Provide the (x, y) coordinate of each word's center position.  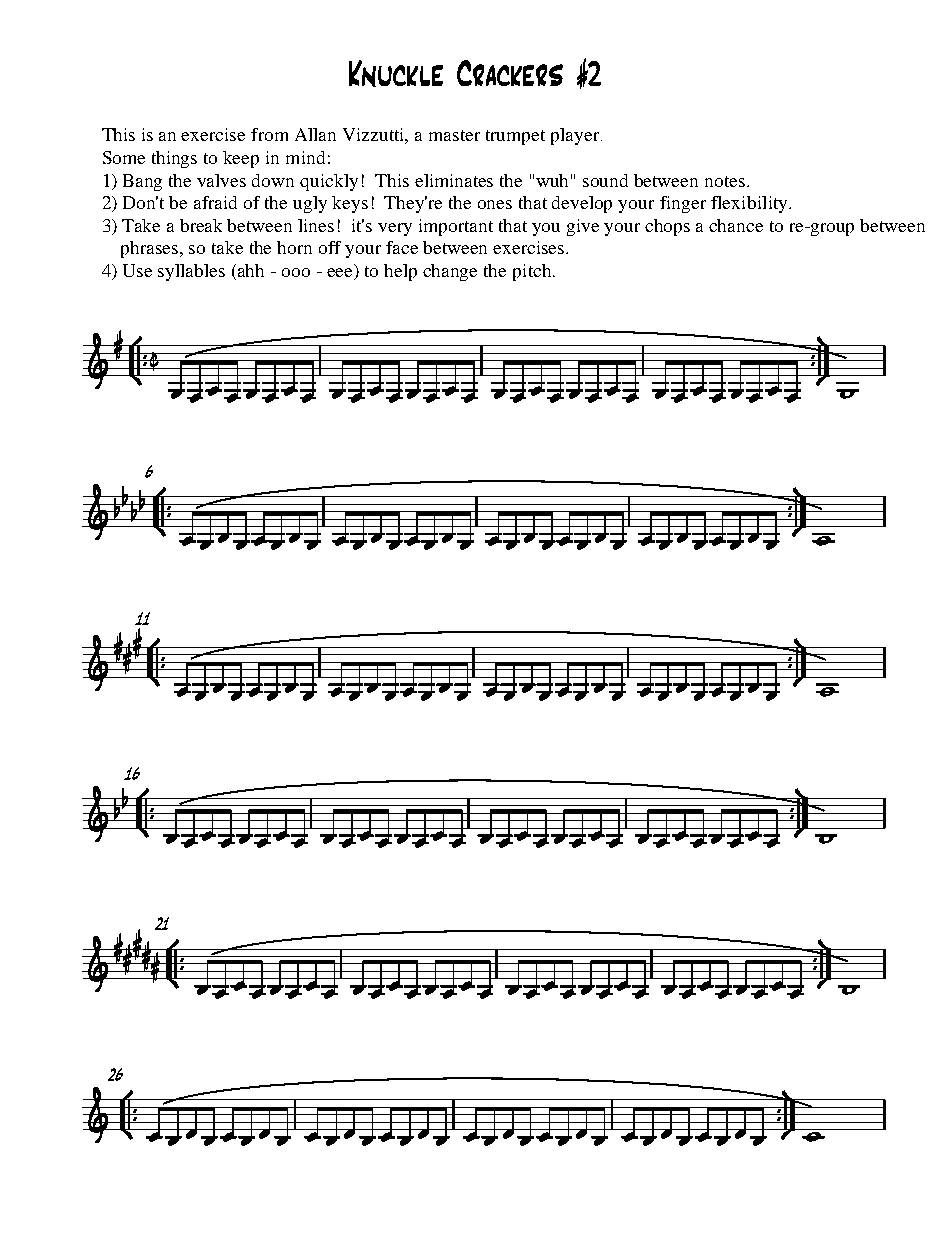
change (450, 272)
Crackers (510, 73)
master (454, 135)
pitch (533, 272)
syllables (191, 272)
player (576, 136)
